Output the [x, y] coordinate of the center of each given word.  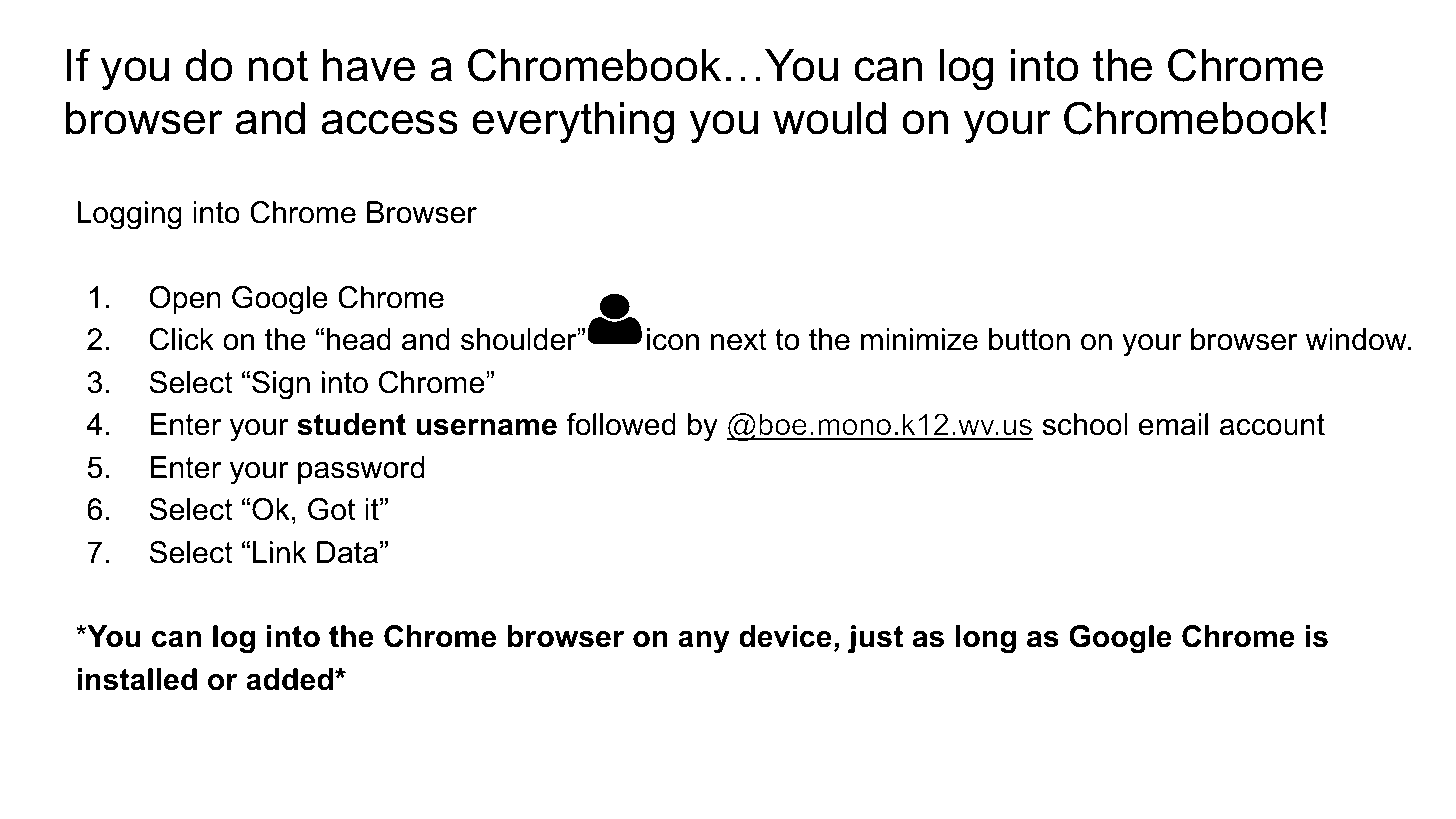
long [986, 639]
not [278, 66]
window [1357, 339]
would [829, 118]
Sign [281, 385]
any [703, 642]
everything [573, 123]
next [739, 340]
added [289, 679]
